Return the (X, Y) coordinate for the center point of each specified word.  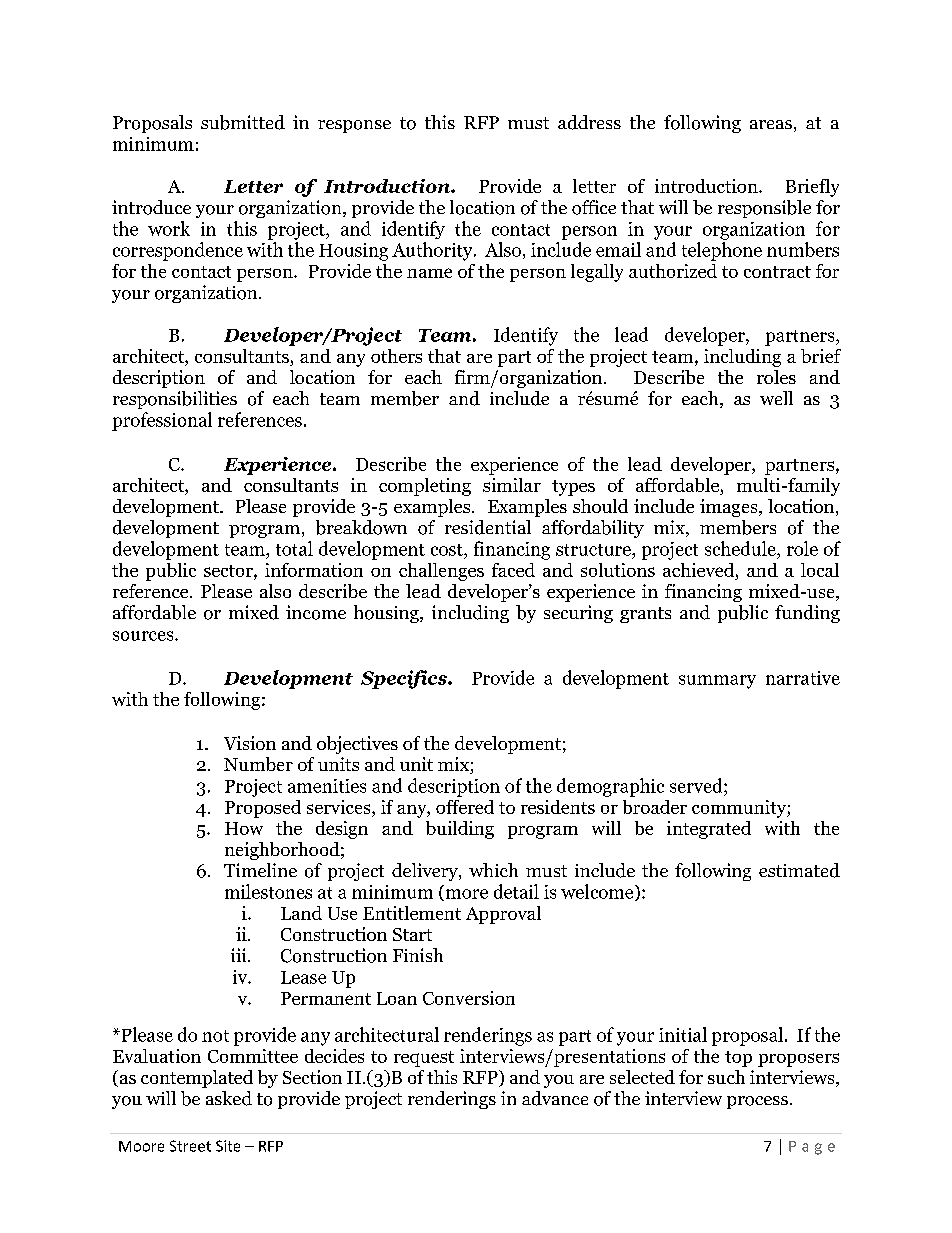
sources (144, 636)
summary (717, 682)
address (589, 122)
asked (229, 1098)
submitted (243, 122)
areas (771, 124)
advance (555, 1098)
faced (513, 570)
